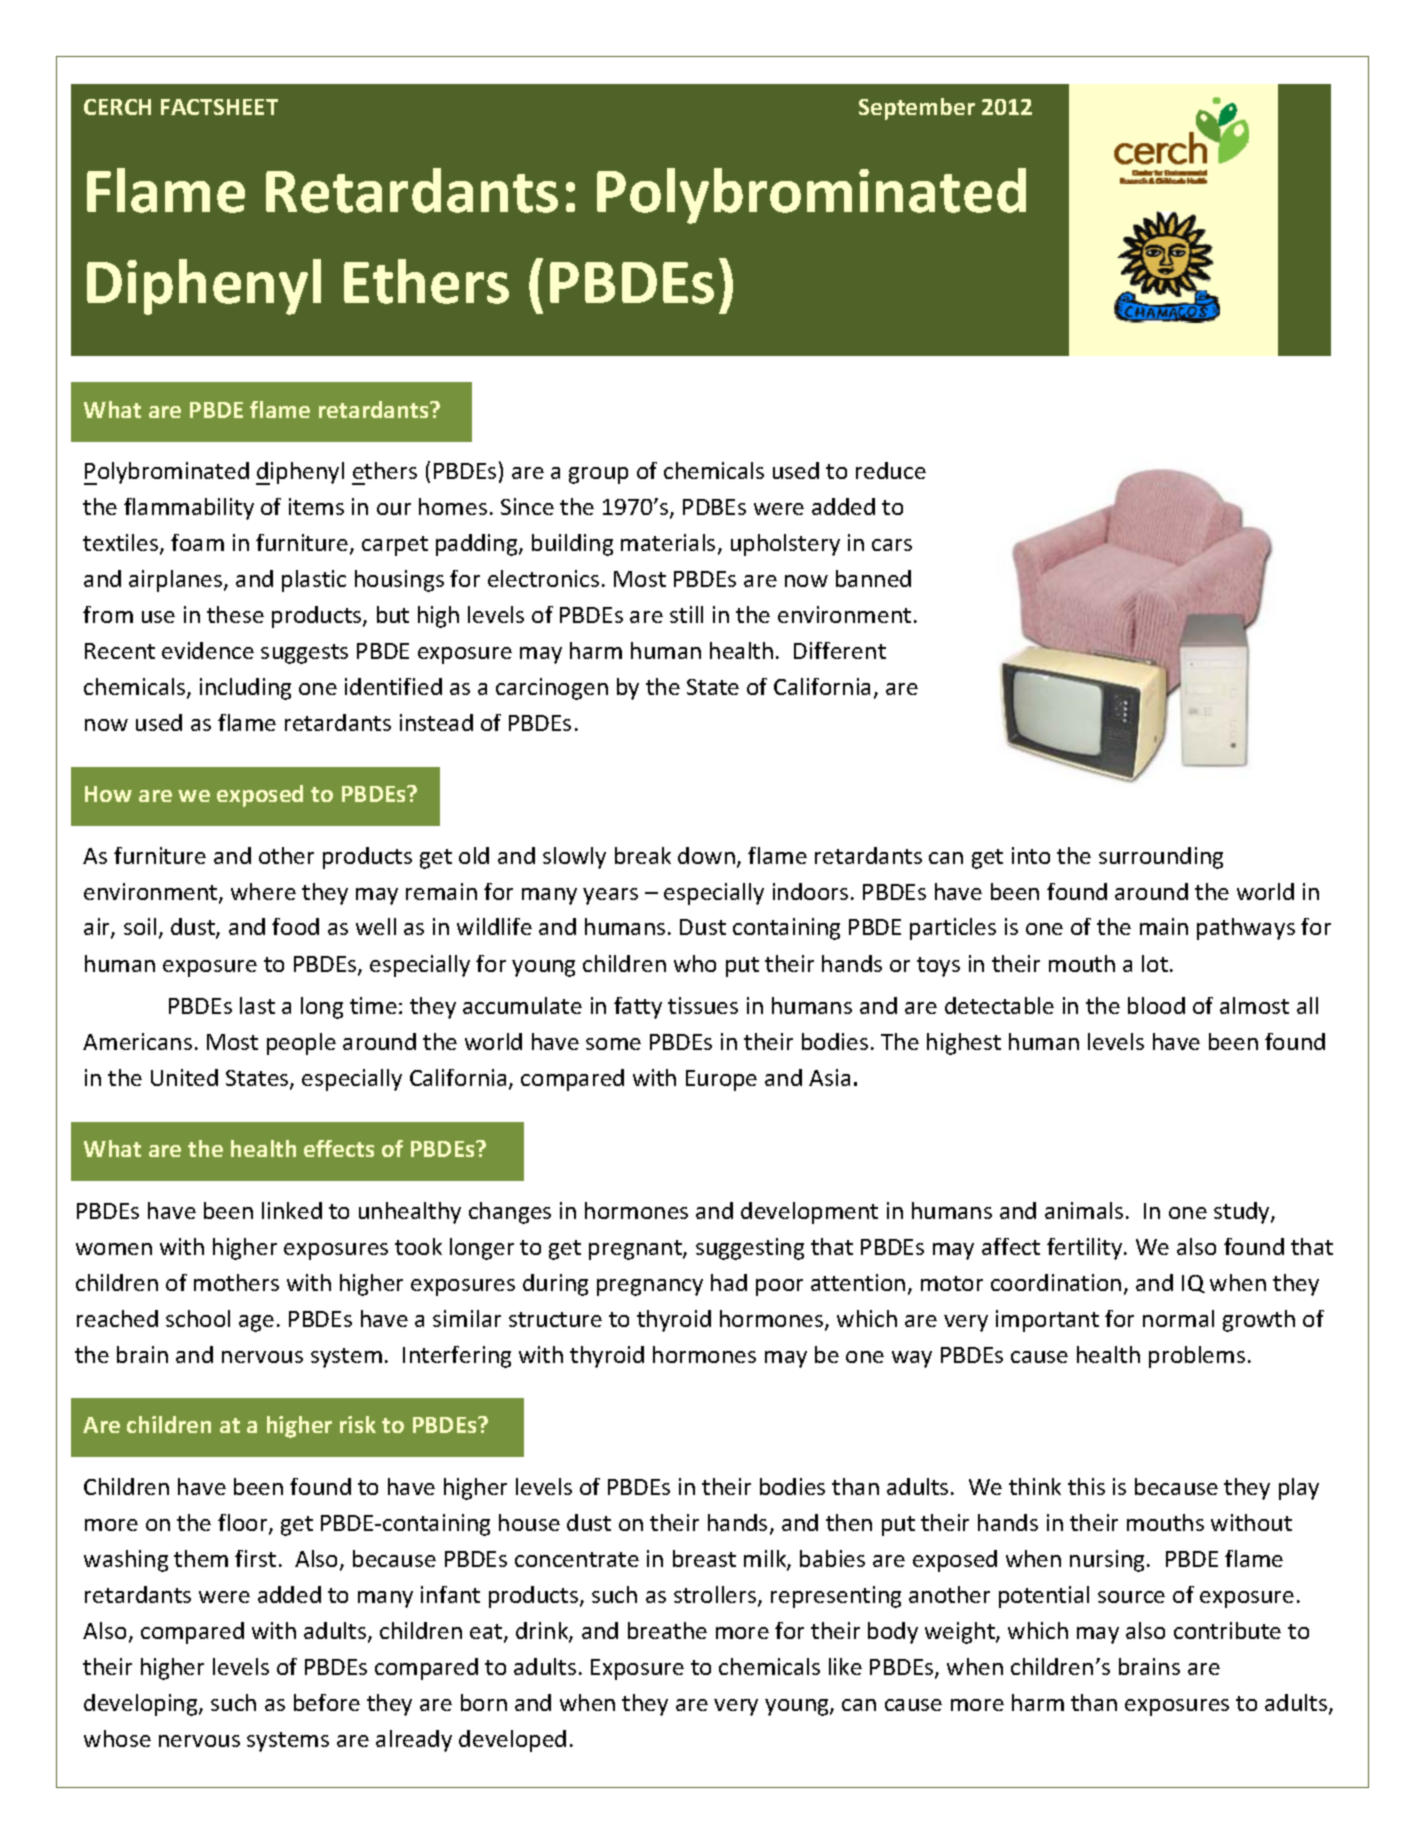 Image resolution: width=1425 pixels, height=1844 pixels. Describe the element at coordinates (316, 506) in the image. I see `items` at that location.
